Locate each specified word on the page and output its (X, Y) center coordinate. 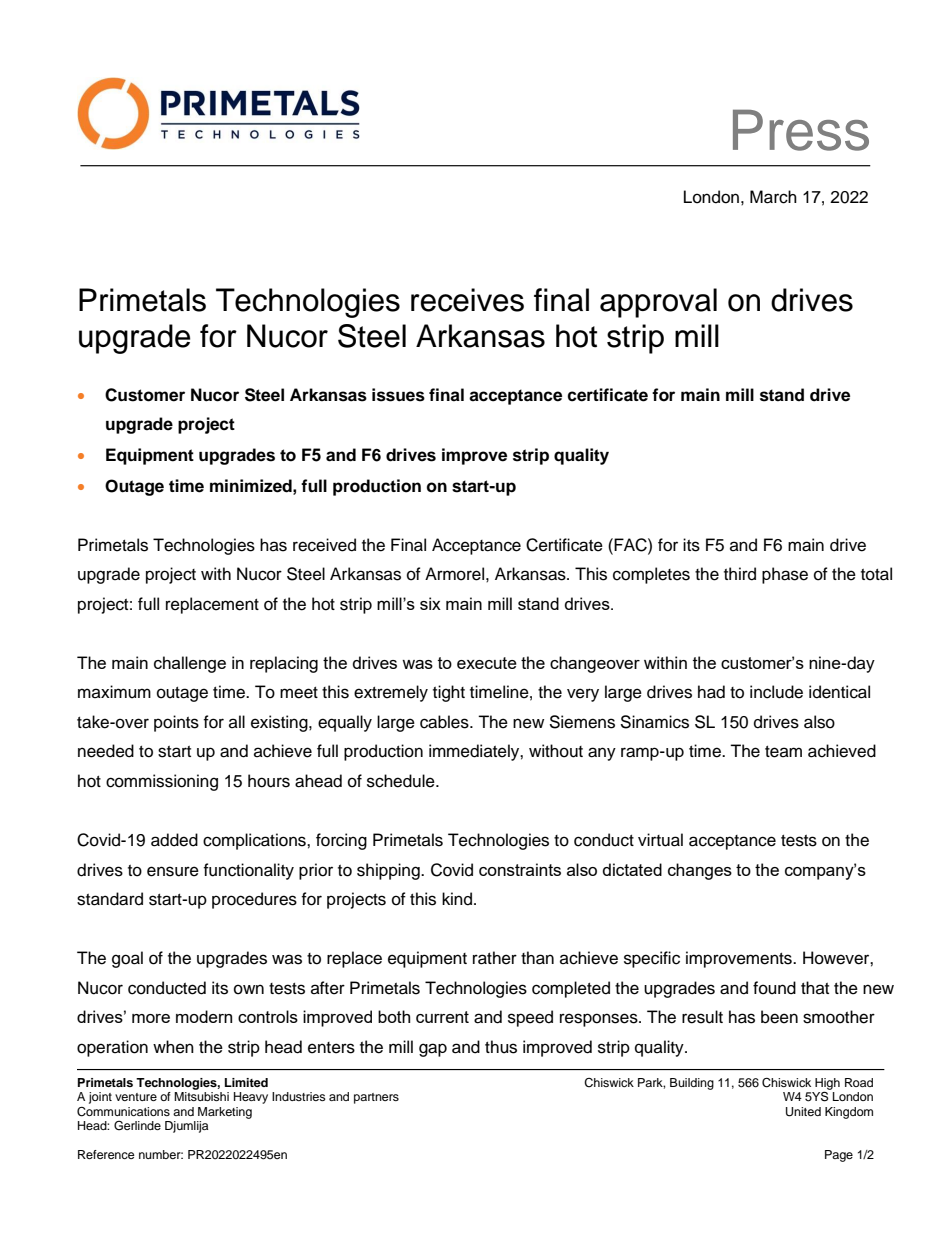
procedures (254, 900)
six (430, 603)
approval (658, 303)
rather (495, 958)
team (783, 752)
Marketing (225, 1113)
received (324, 545)
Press (801, 130)
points (176, 723)
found (774, 988)
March (773, 197)
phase (785, 575)
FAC (631, 545)
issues (398, 395)
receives (467, 300)
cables (445, 722)
